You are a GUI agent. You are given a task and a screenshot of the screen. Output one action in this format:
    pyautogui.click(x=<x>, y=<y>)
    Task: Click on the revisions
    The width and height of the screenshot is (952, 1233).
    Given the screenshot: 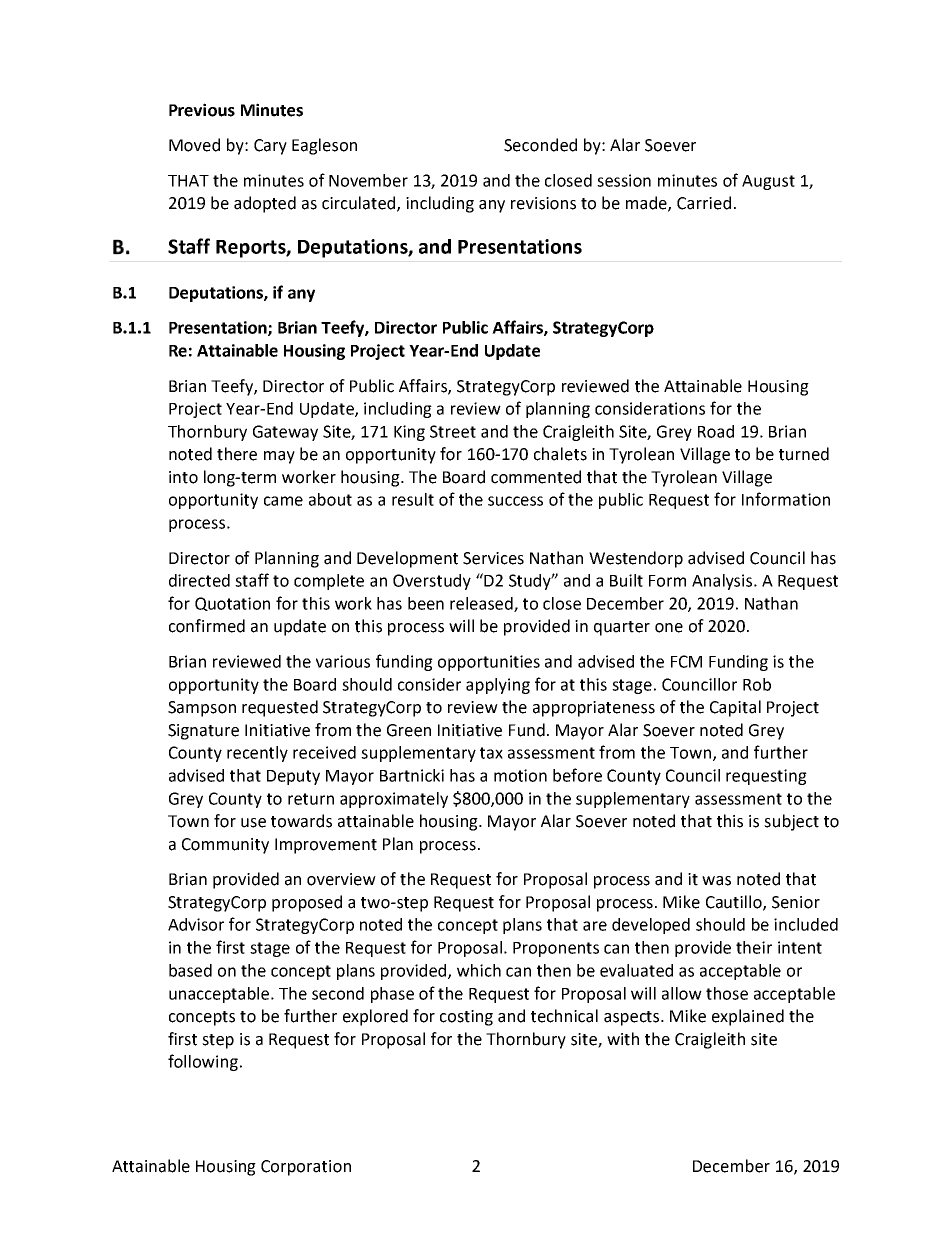 What is the action you would take?
    pyautogui.click(x=543, y=203)
